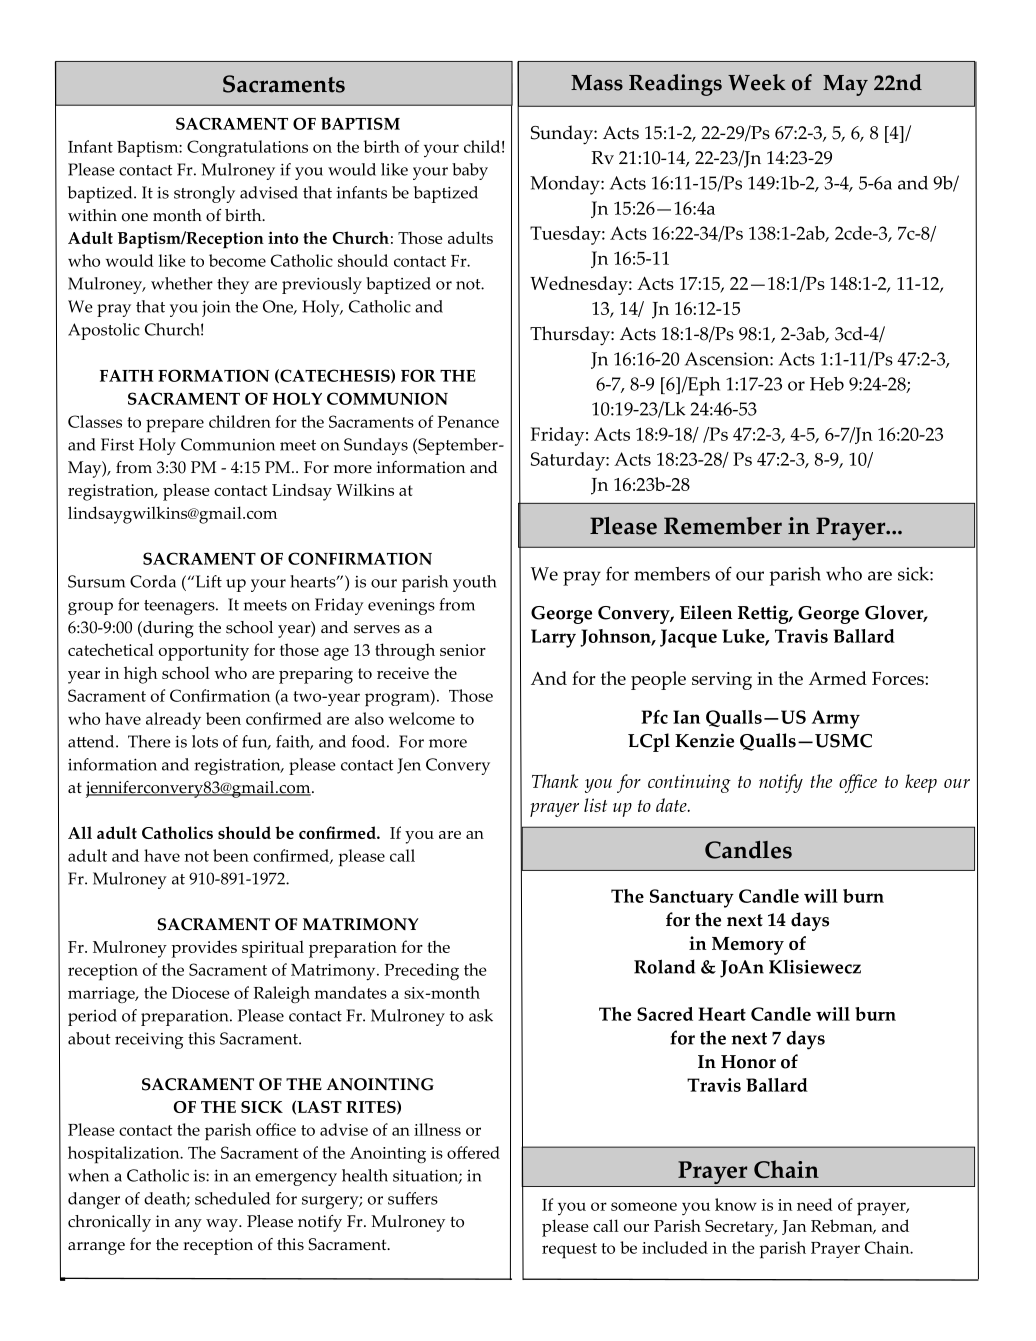 This screenshot has width=1036, height=1341. I want to click on opportunity, so click(204, 652).
